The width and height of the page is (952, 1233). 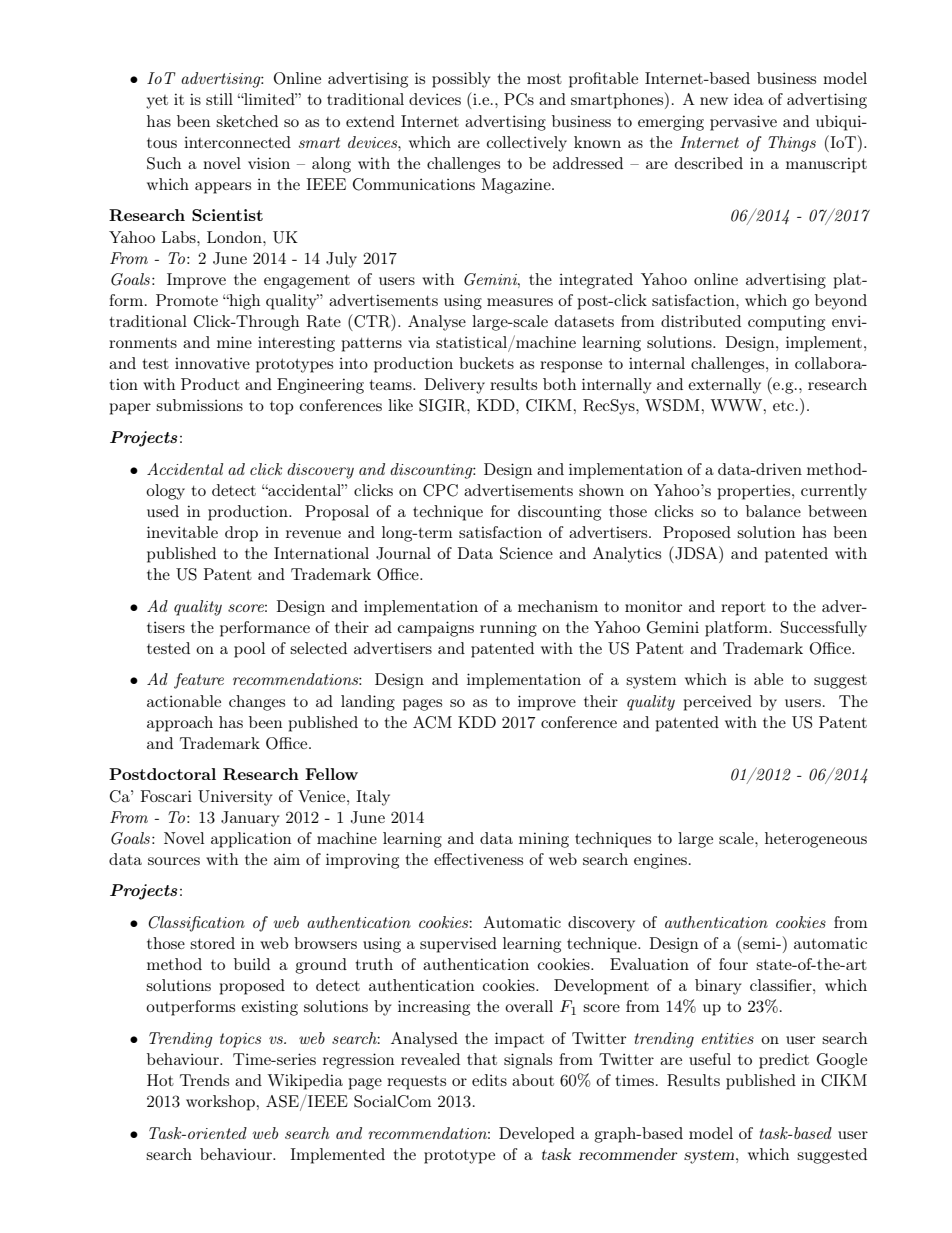 What do you see at coordinates (508, 629) in the page?
I see `running` at bounding box center [508, 629].
